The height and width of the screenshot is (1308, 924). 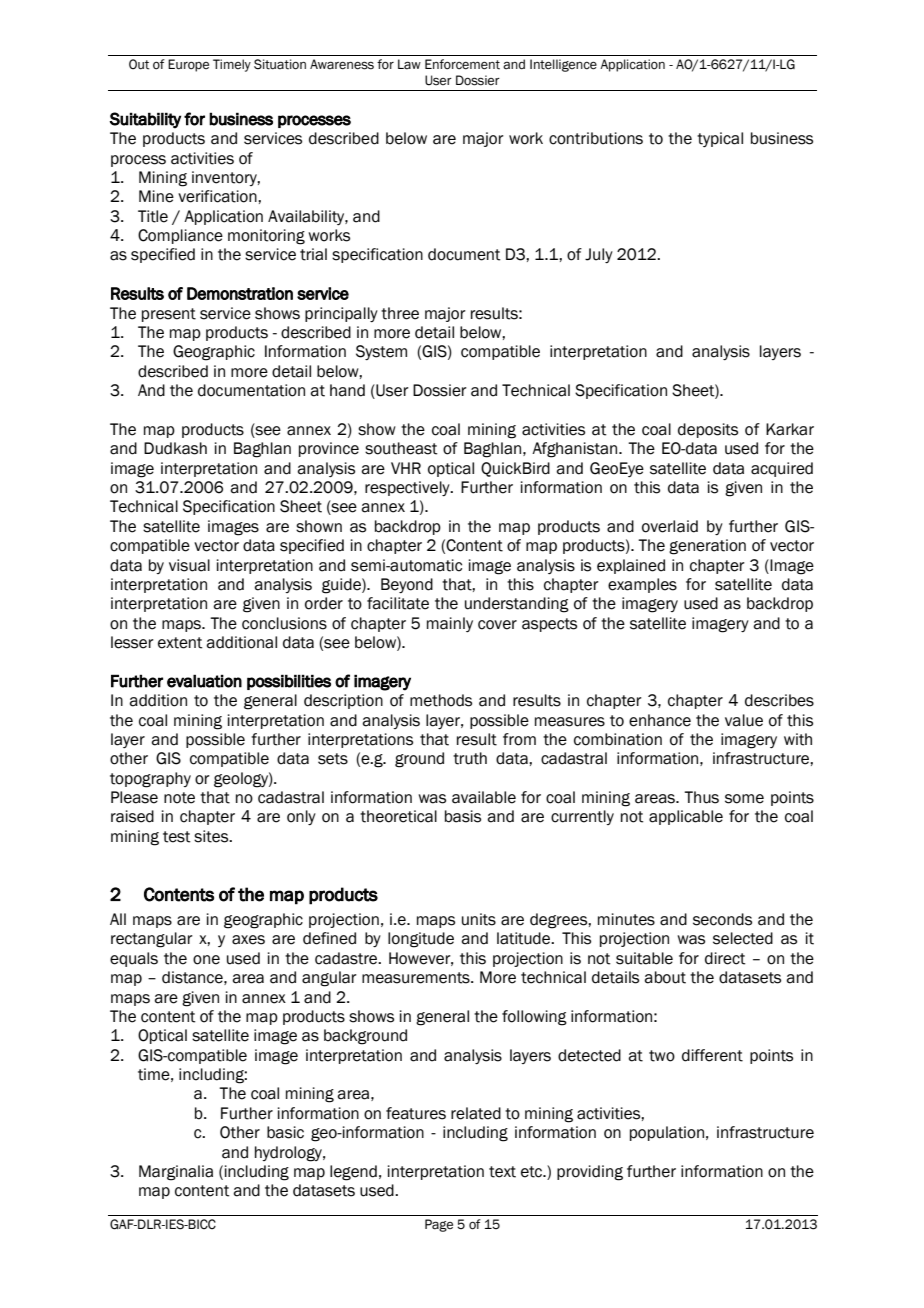 I want to click on applicable, so click(x=686, y=817).
